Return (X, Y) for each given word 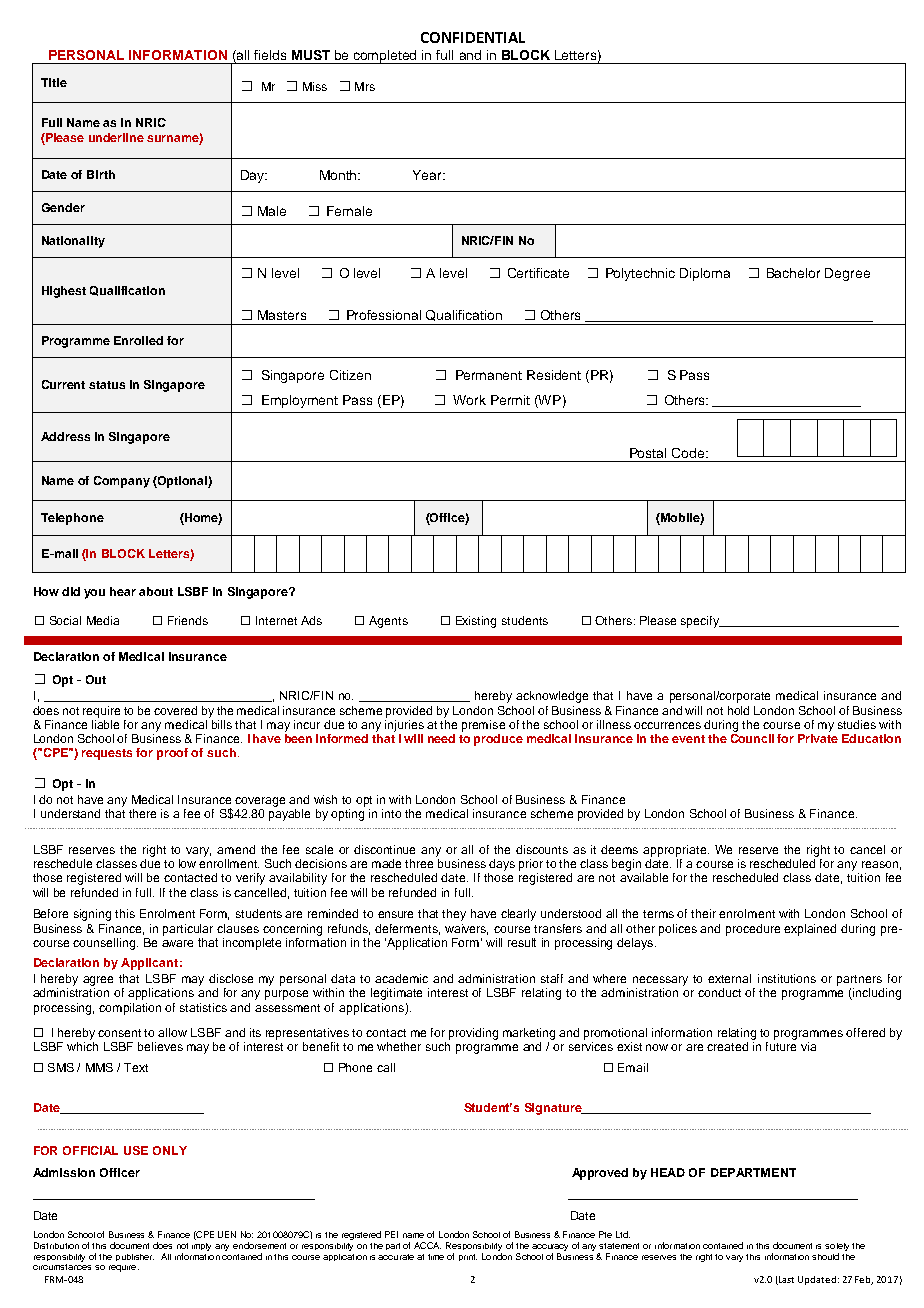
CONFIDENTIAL (473, 37)
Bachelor (793, 273)
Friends (188, 620)
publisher (135, 1257)
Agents (388, 622)
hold (738, 710)
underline (116, 137)
